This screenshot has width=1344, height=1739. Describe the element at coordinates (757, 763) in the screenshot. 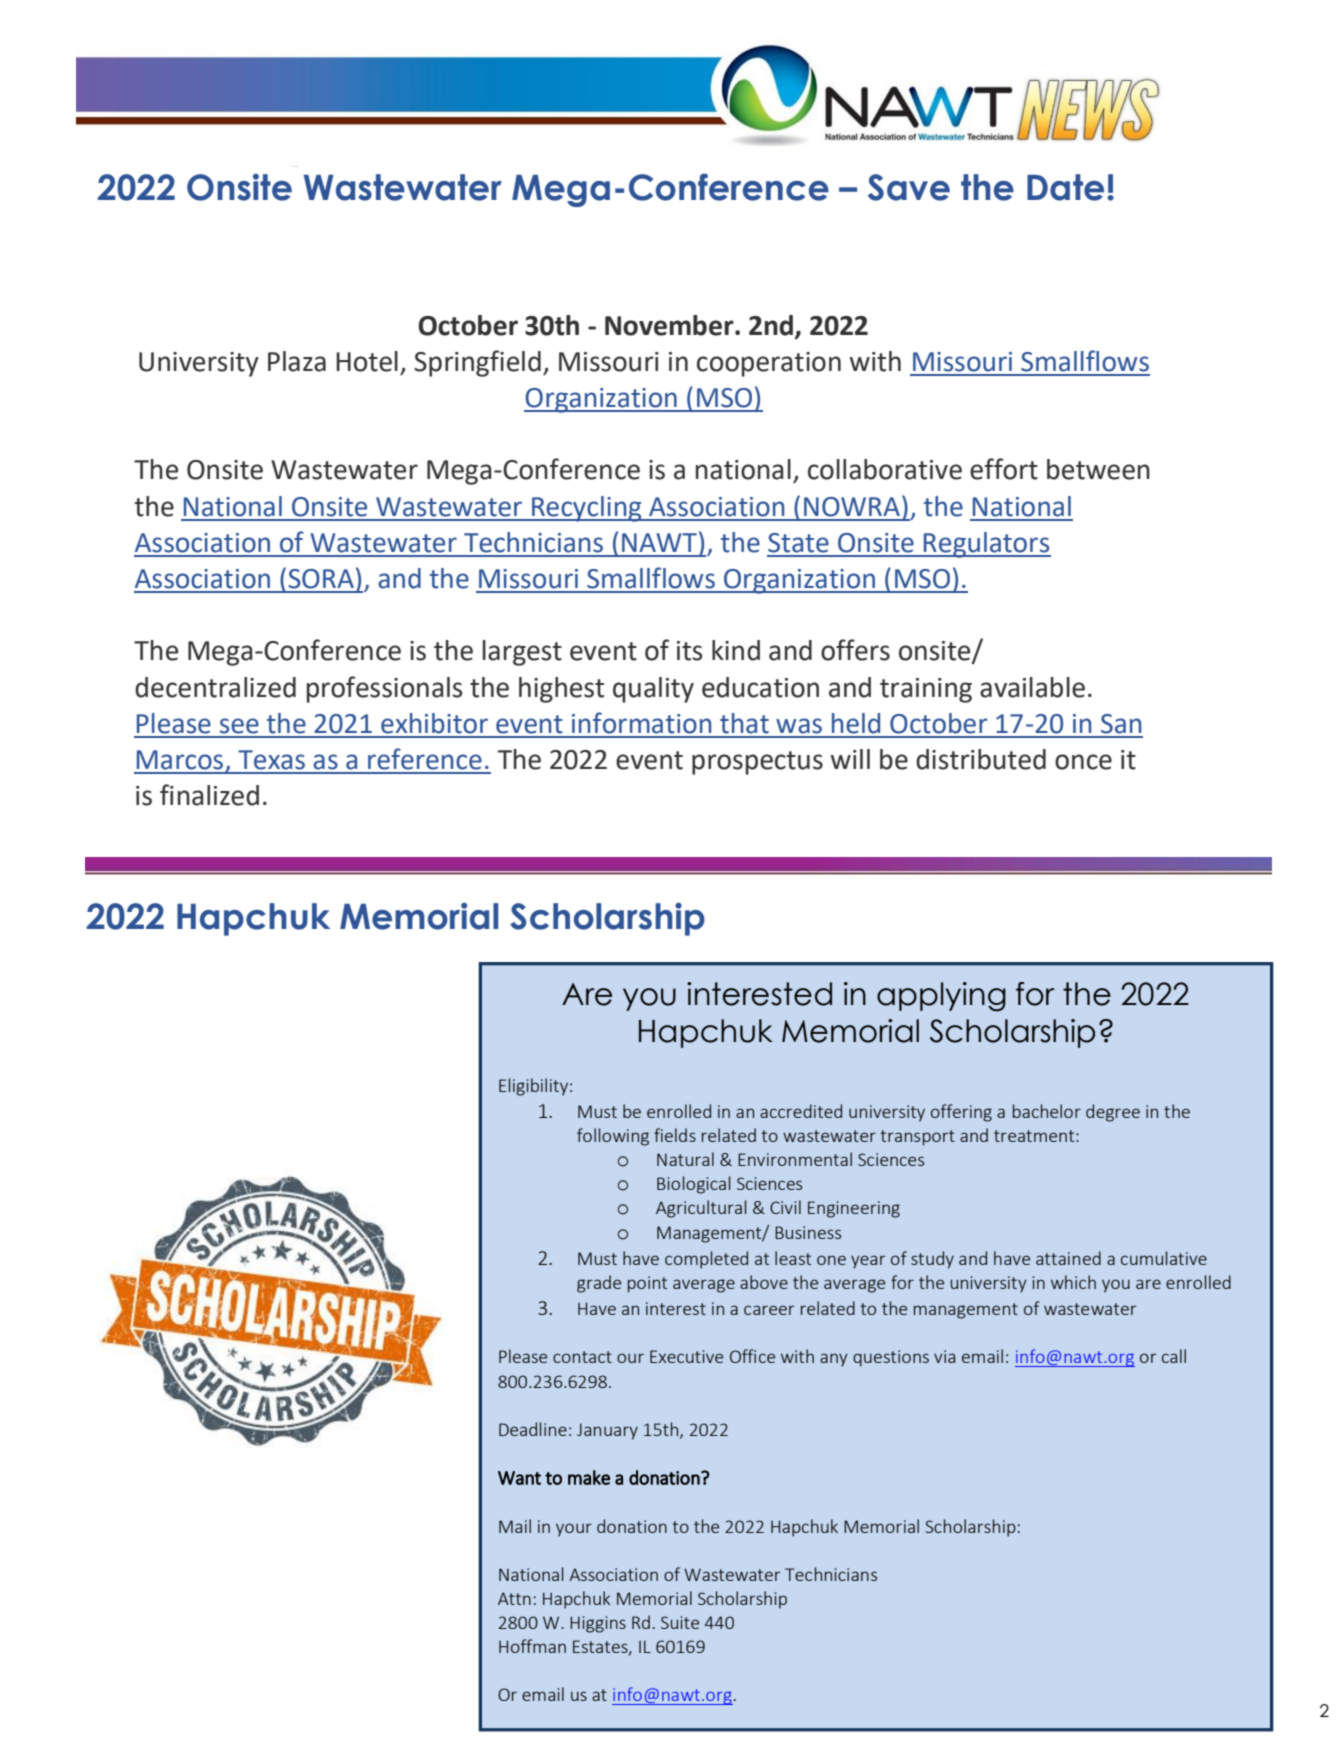

I see `prospectus` at that location.
